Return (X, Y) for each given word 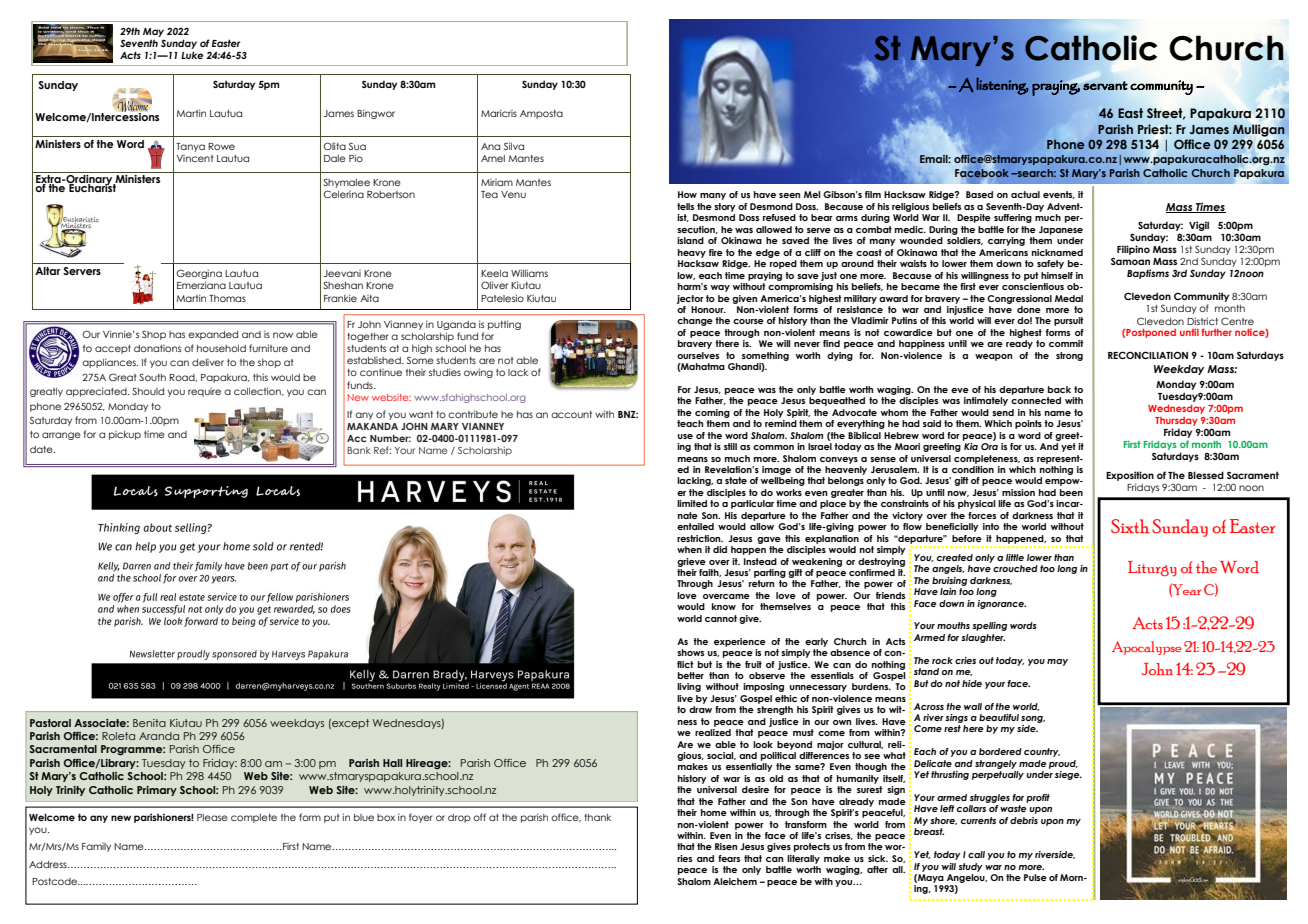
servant (1105, 86)
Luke (192, 55)
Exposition (1130, 476)
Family (96, 847)
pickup (125, 435)
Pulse (1035, 877)
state (736, 480)
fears (729, 858)
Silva (514, 146)
